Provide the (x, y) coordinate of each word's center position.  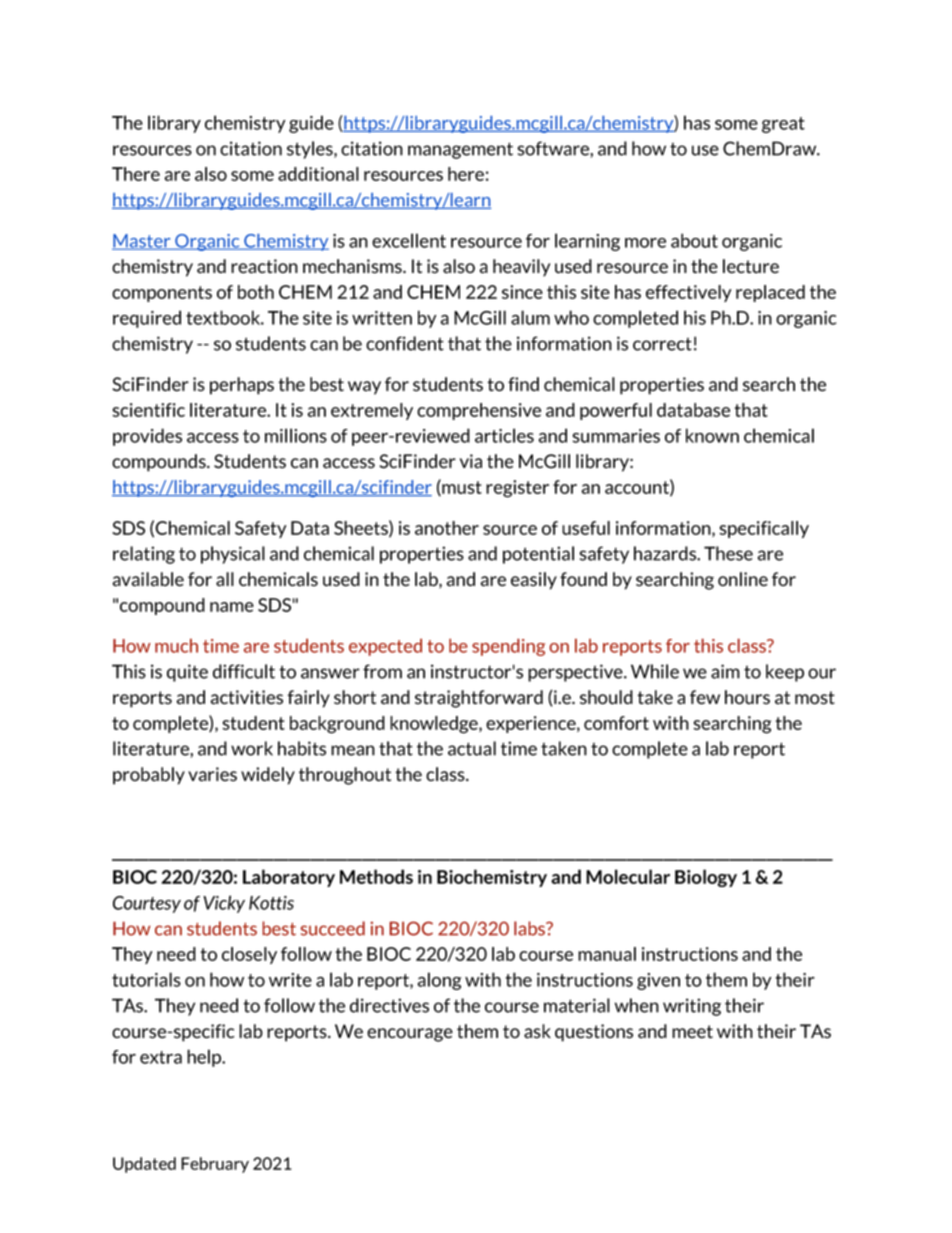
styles (311, 150)
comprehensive (479, 411)
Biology (706, 878)
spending (508, 647)
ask (537, 1031)
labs (530, 928)
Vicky (224, 904)
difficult (244, 671)
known (712, 435)
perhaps (242, 386)
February (215, 1165)
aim (725, 671)
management (460, 150)
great (783, 125)
